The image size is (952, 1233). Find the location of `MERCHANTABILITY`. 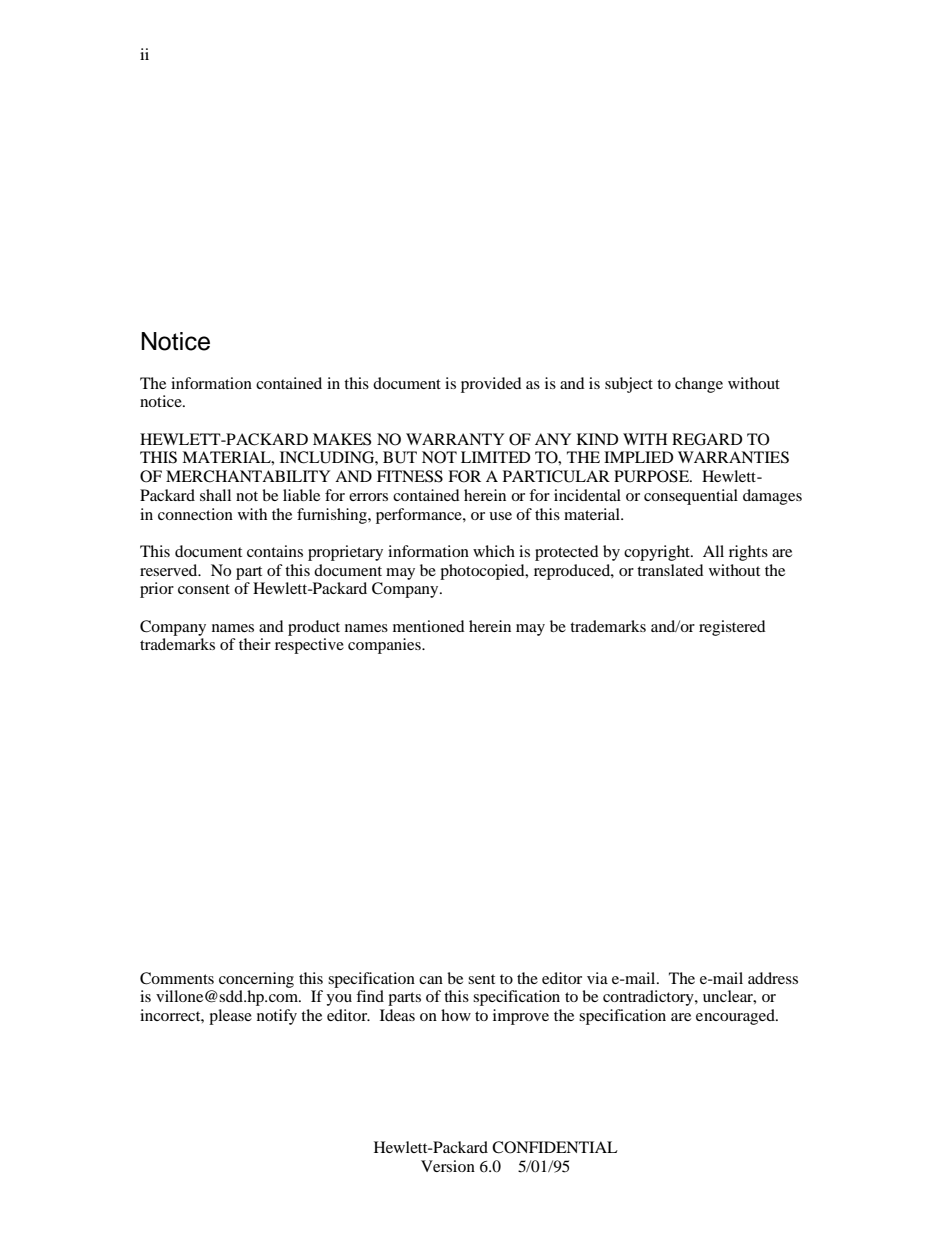

MERCHANTABILITY is located at coordinates (248, 476).
